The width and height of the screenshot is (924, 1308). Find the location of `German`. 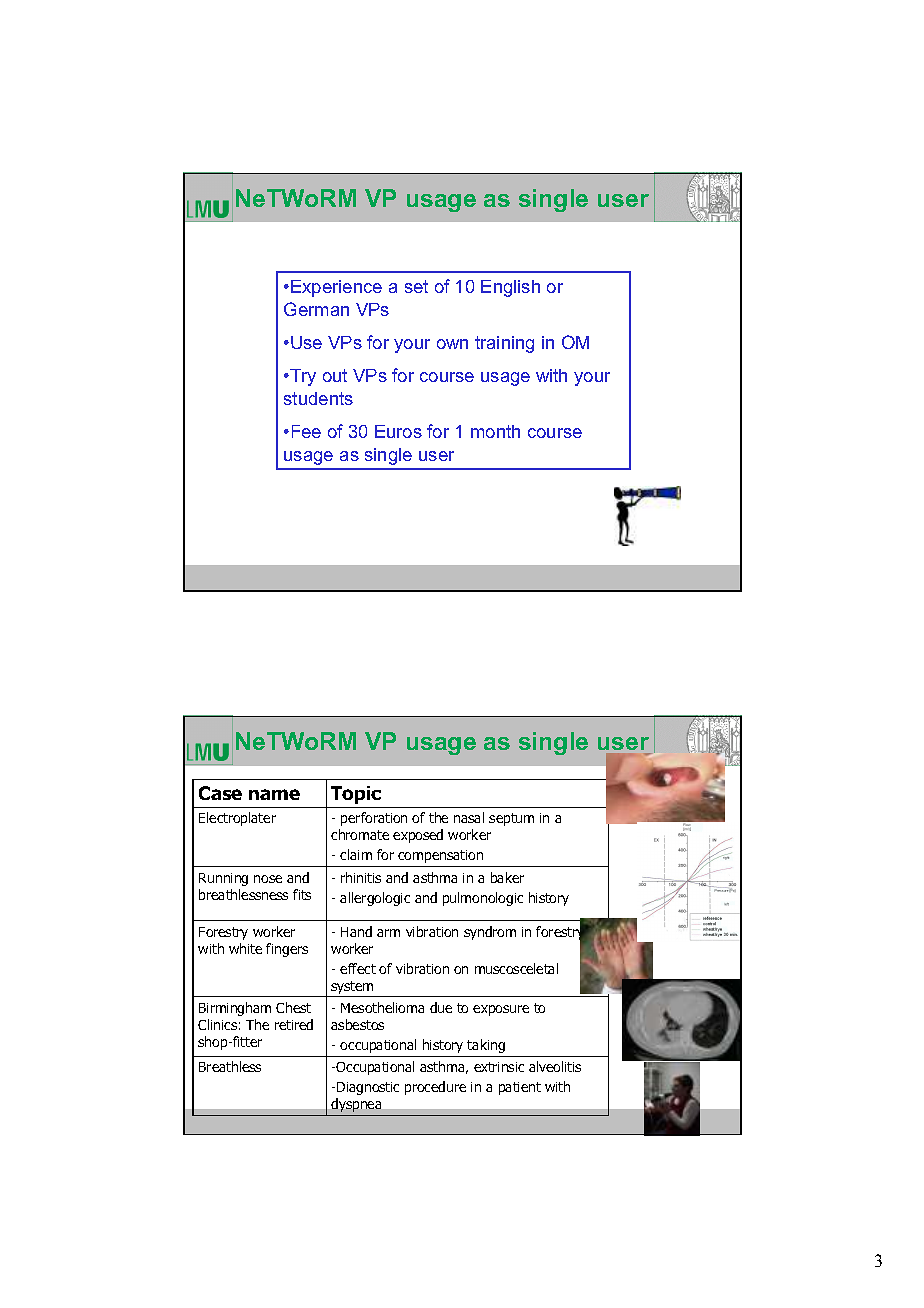

German is located at coordinates (316, 309).
